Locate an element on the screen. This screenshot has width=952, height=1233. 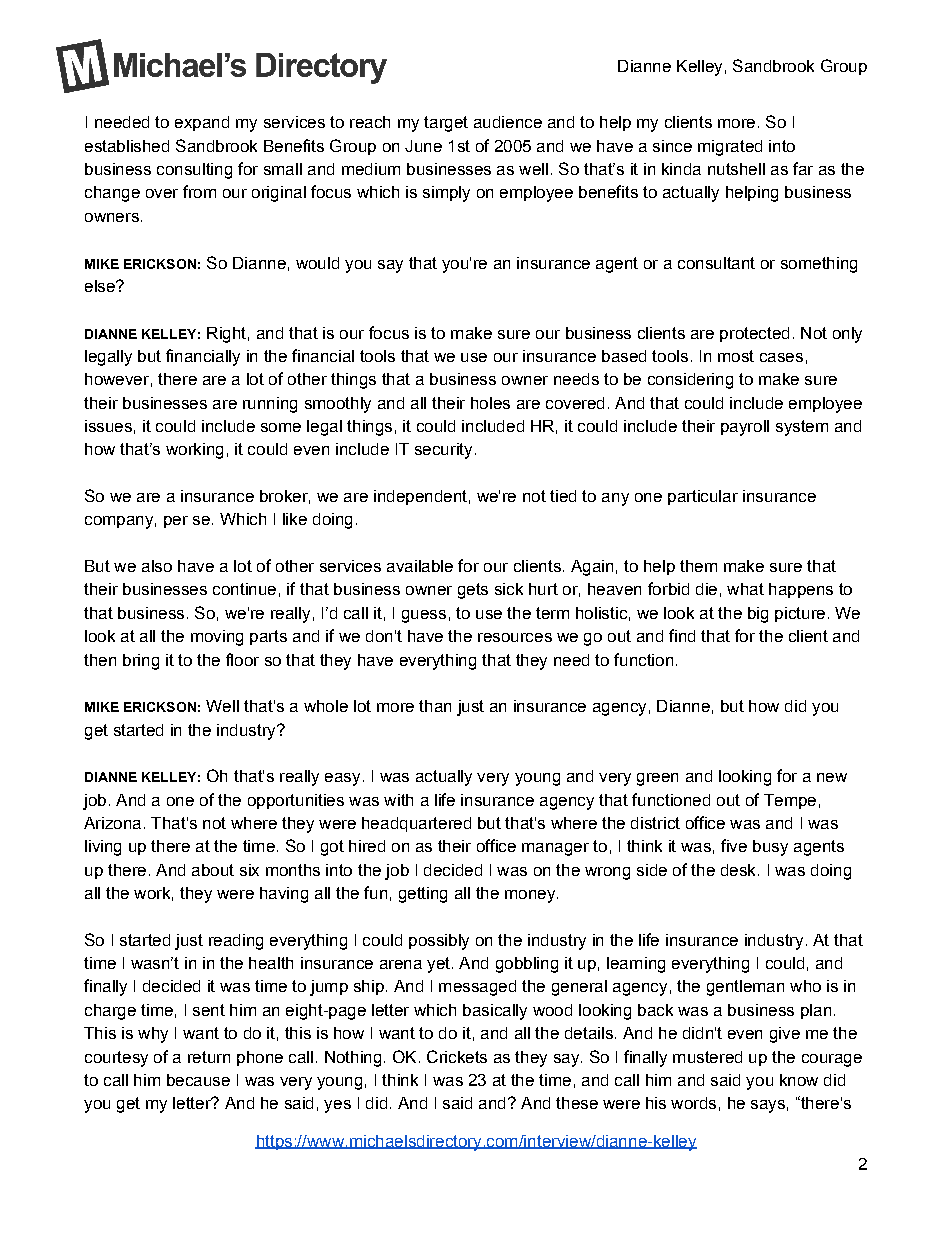
these is located at coordinates (577, 1103).
